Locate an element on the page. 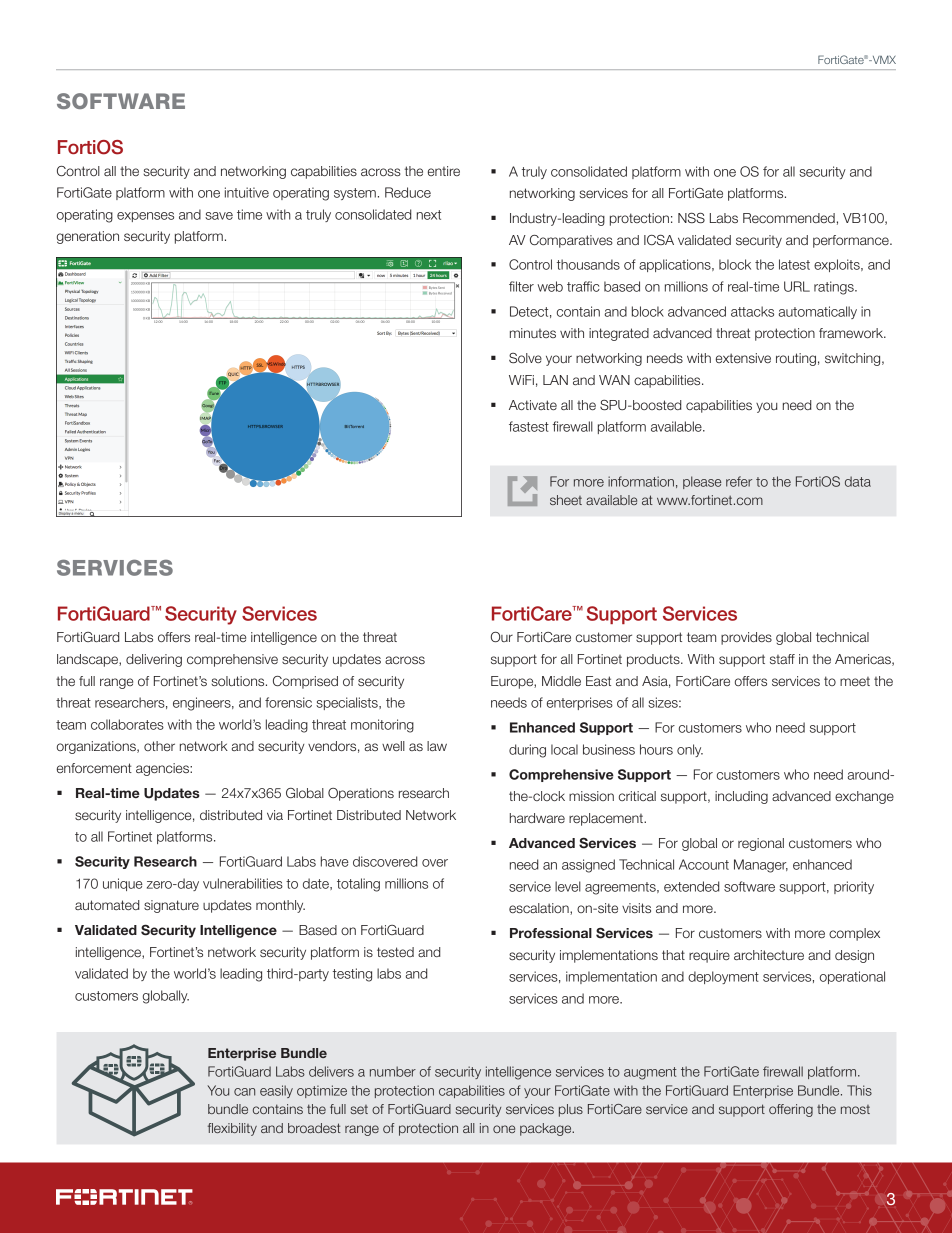  intuitive is located at coordinates (247, 192).
